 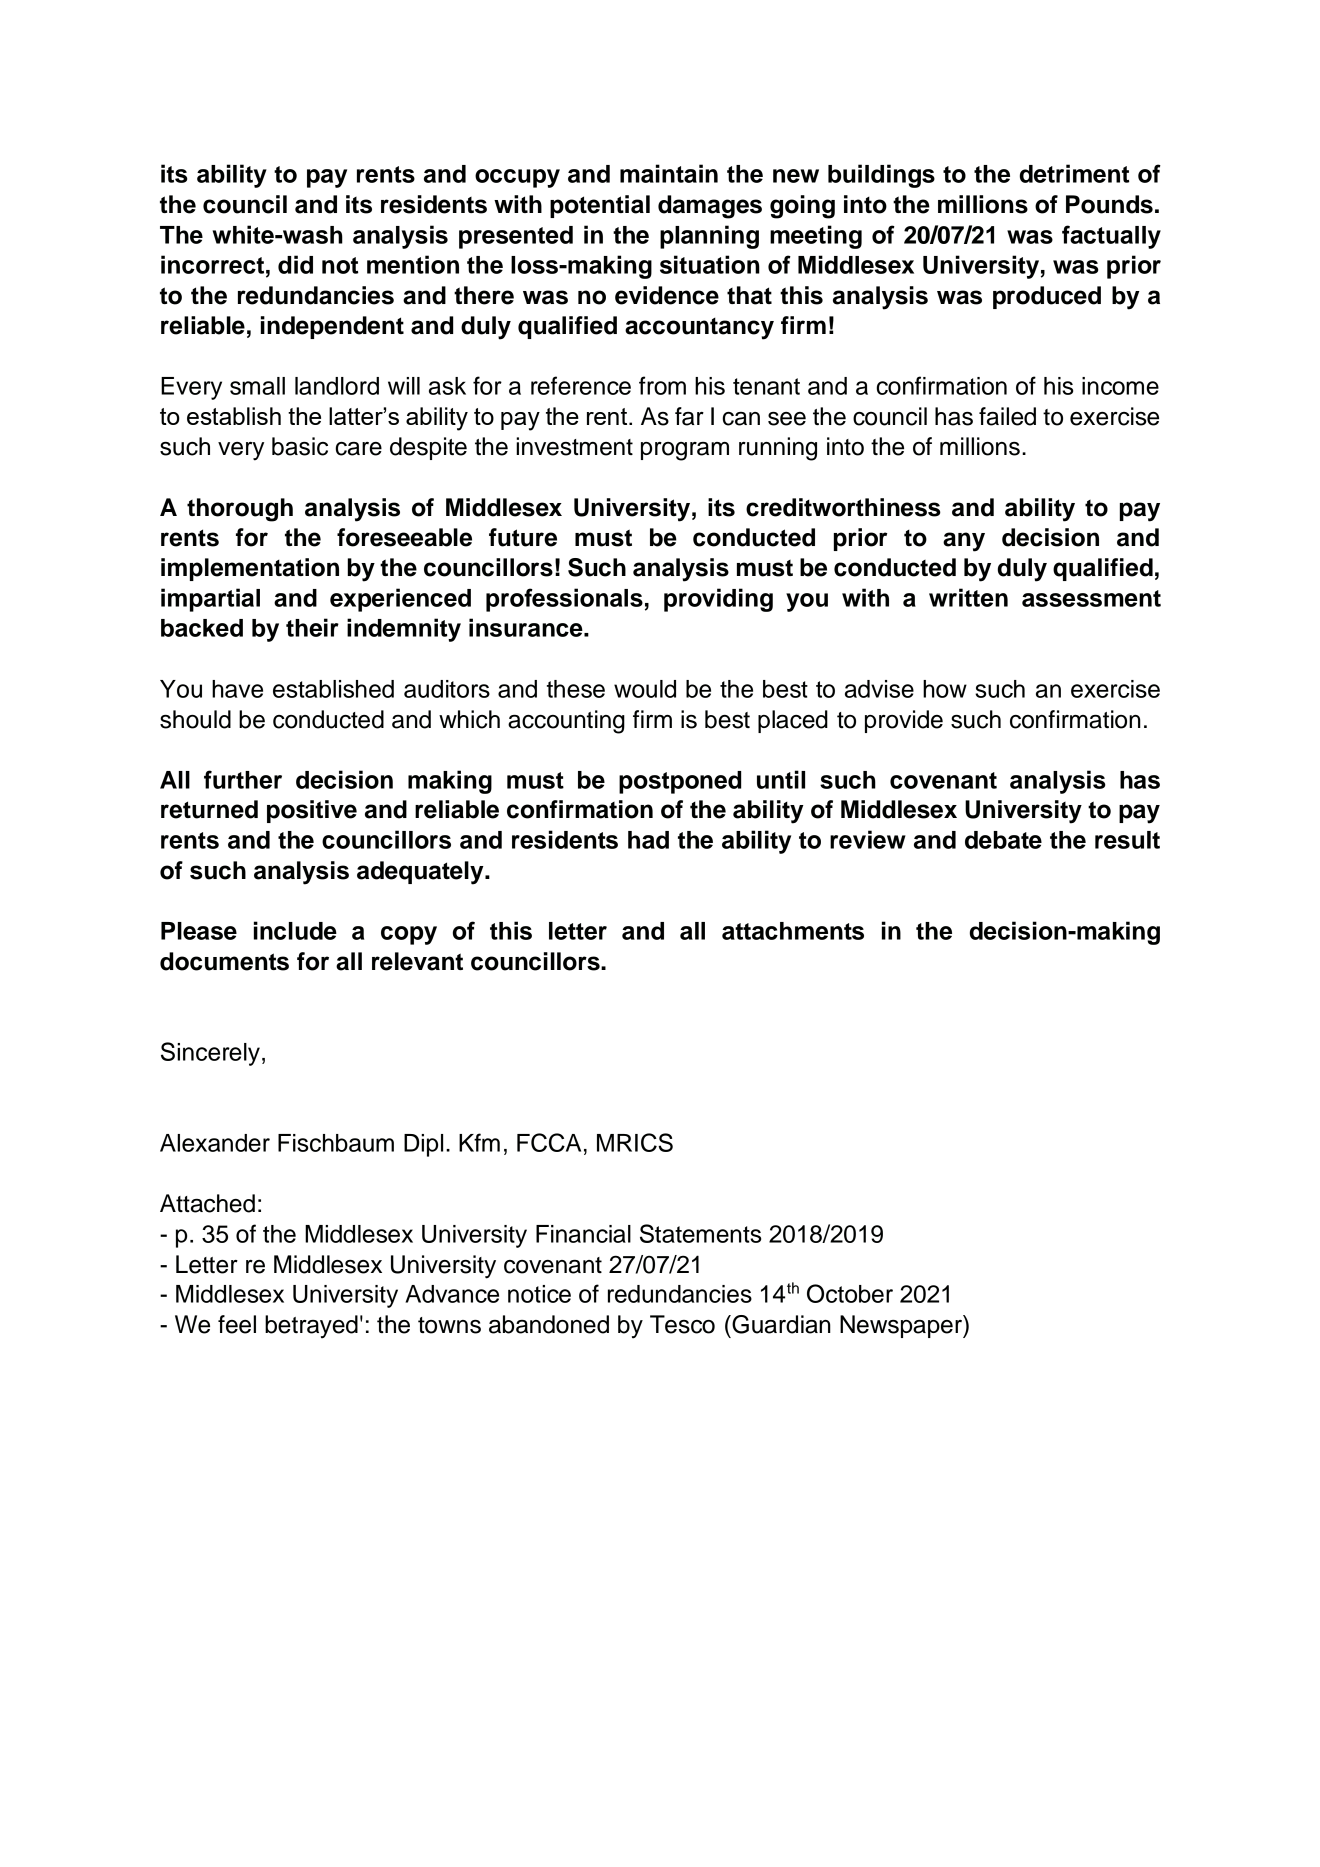 I want to click on further, so click(x=243, y=779).
